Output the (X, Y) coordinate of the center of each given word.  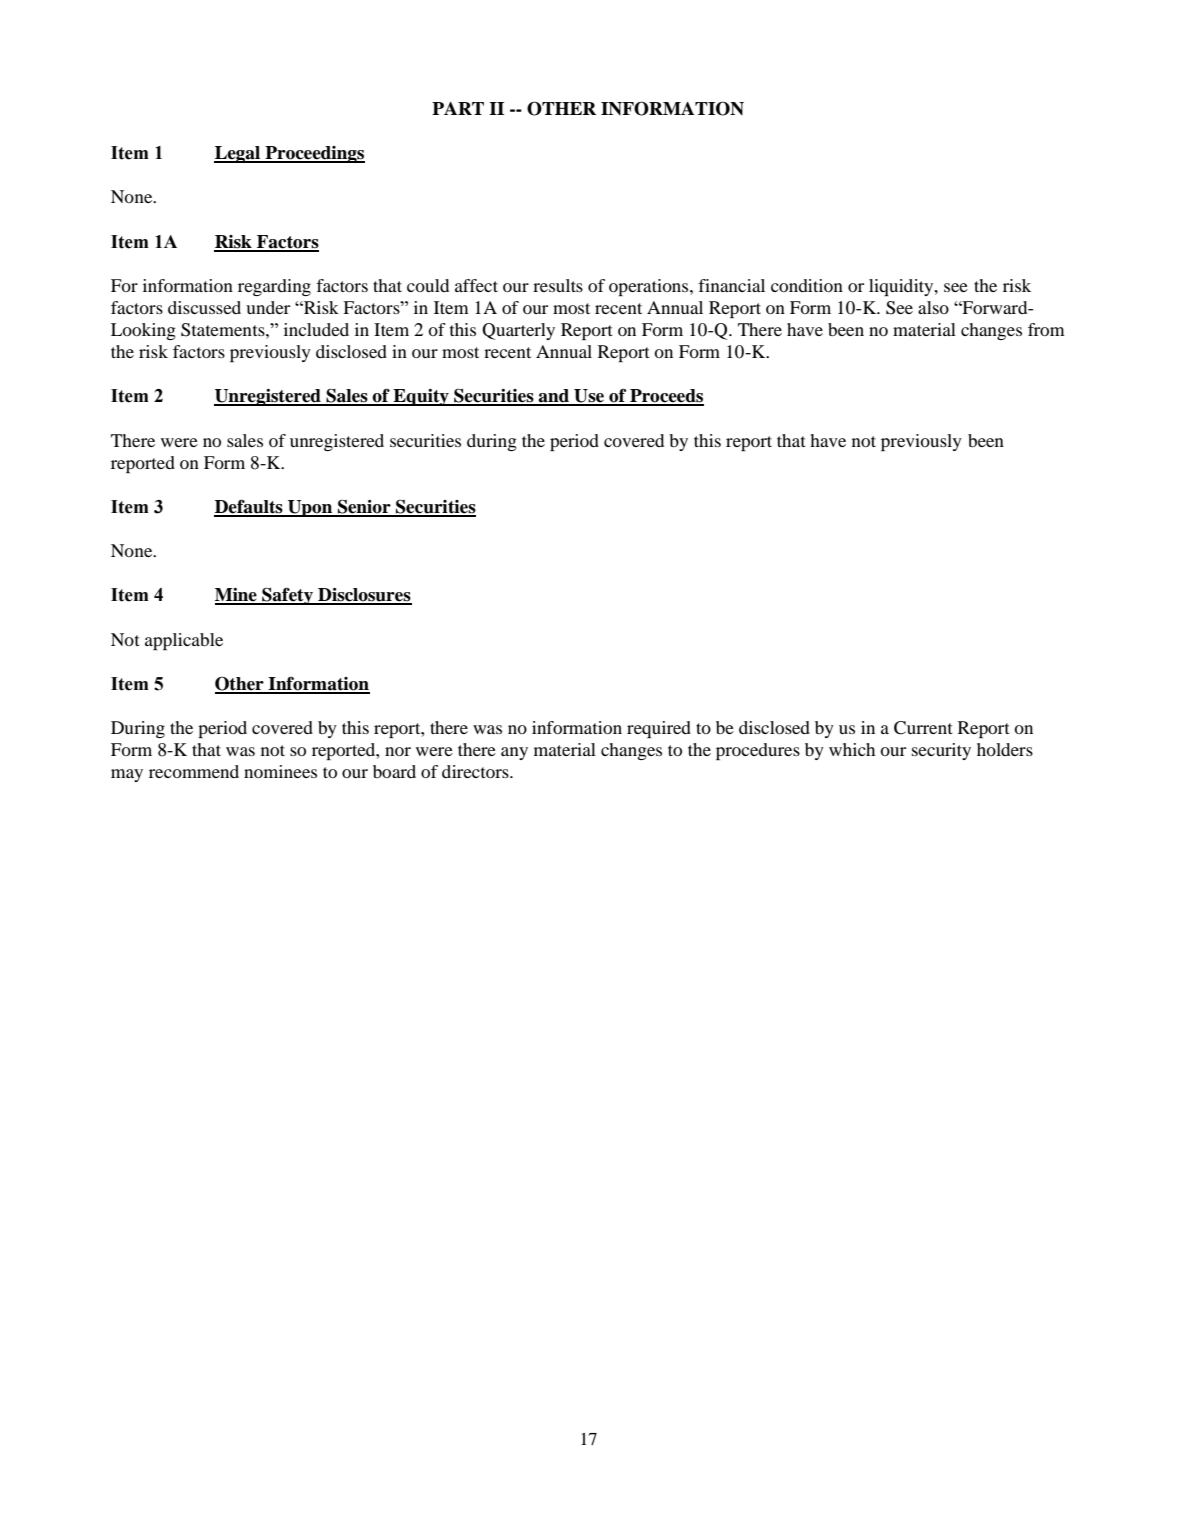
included (316, 329)
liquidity (902, 287)
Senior (364, 508)
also (933, 307)
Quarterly (518, 331)
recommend (194, 771)
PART (458, 108)
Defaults (249, 507)
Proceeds (666, 397)
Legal (238, 154)
